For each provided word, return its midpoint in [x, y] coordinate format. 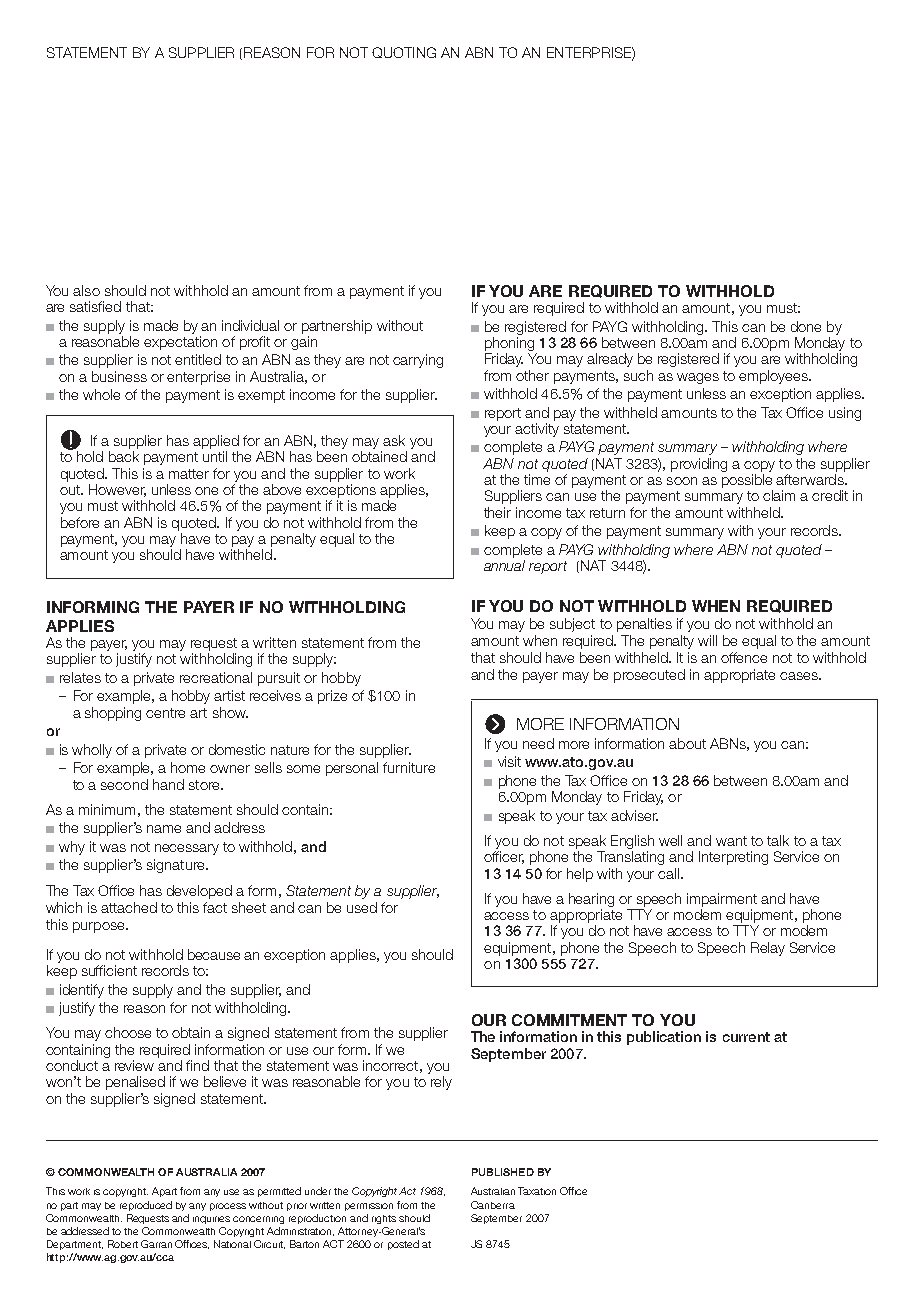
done [806, 326]
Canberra [493, 1205]
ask [394, 440]
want [731, 841]
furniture [409, 767]
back [124, 456]
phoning [509, 344]
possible [747, 481]
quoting [404, 52]
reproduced [146, 1206]
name [164, 829]
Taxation [537, 1191]
